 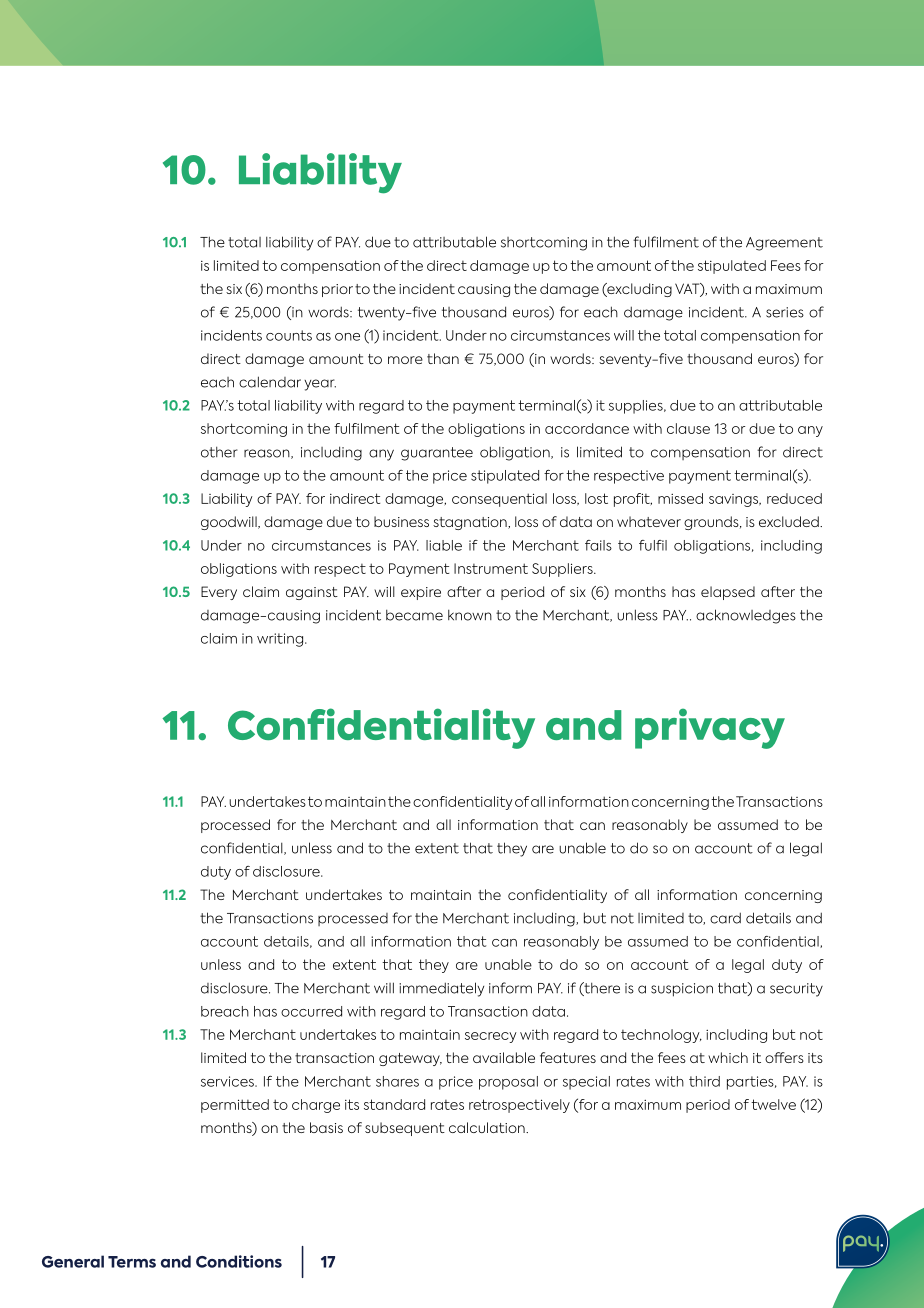 I want to click on writing, so click(x=280, y=640).
